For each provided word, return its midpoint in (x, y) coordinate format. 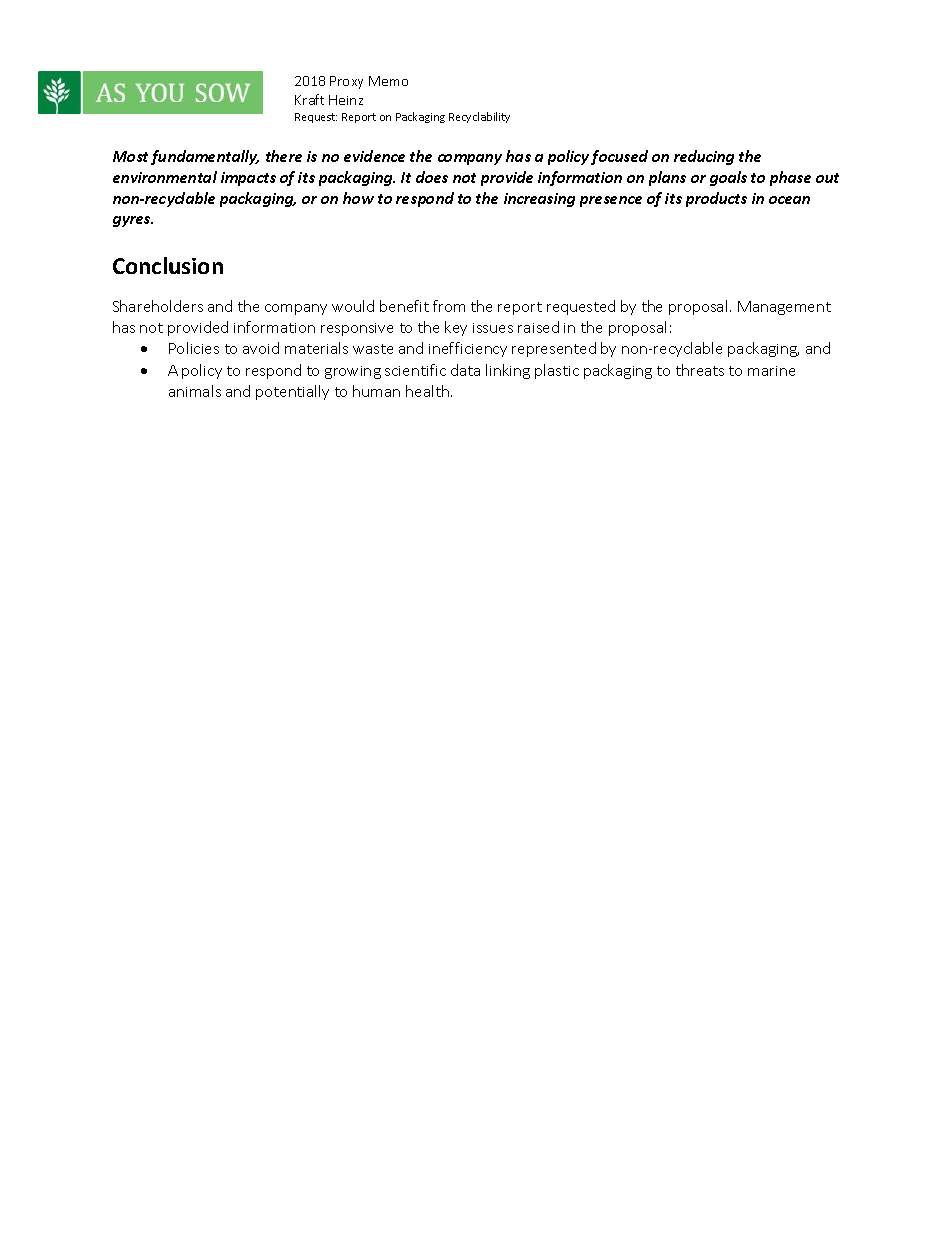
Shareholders (158, 306)
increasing (539, 200)
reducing (704, 157)
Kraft (309, 99)
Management (784, 308)
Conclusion (168, 265)
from (449, 306)
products (716, 199)
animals (195, 391)
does (432, 177)
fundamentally (205, 157)
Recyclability (479, 117)
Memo (388, 81)
